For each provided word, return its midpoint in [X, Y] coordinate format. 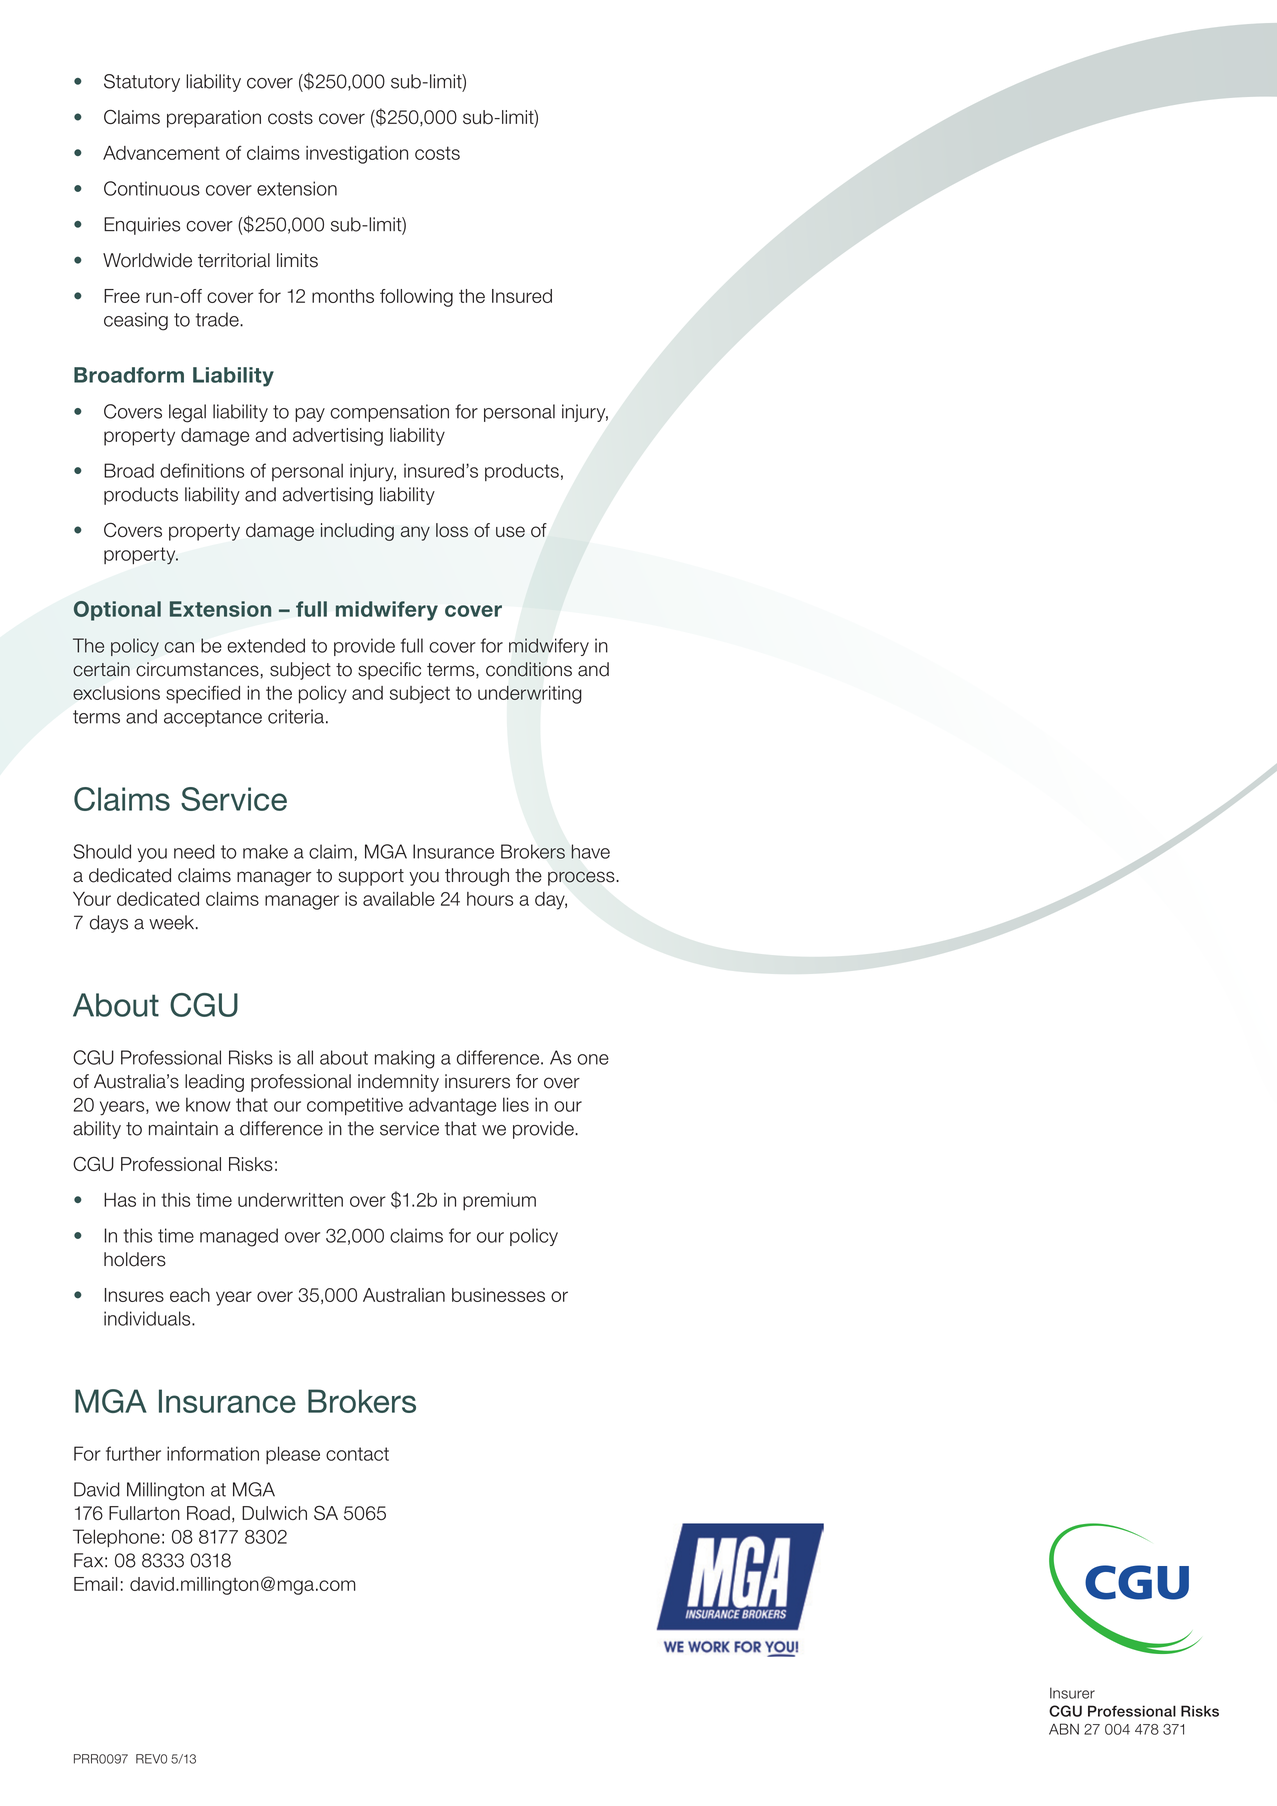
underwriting [530, 695]
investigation [357, 155]
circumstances [197, 669]
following [416, 298]
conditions [529, 669]
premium [499, 1202]
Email [95, 1584]
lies [516, 1104]
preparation [214, 119]
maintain [183, 1128]
